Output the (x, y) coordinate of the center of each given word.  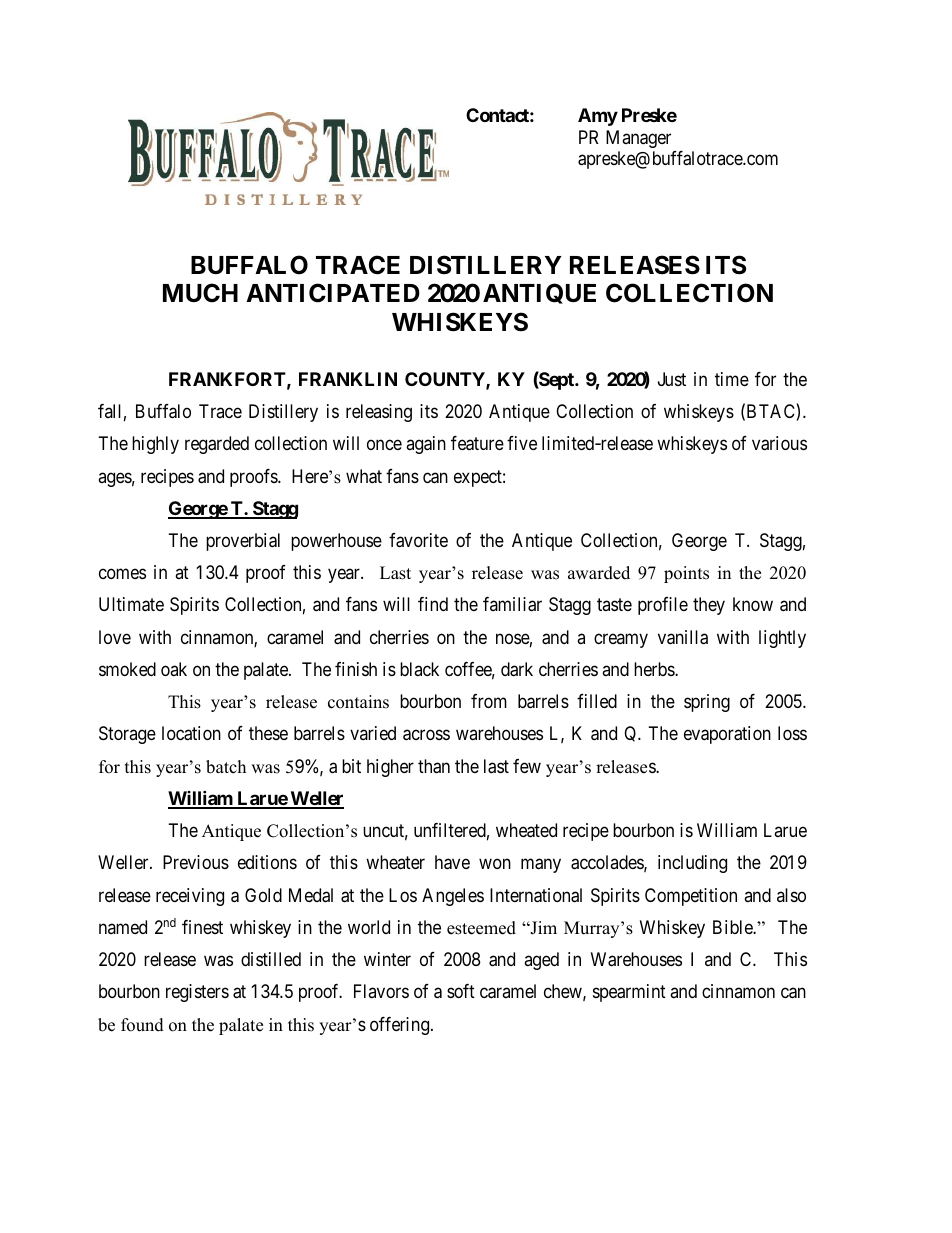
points (686, 574)
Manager (638, 139)
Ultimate (131, 604)
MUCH (200, 293)
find (433, 604)
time (732, 379)
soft (461, 991)
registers (197, 993)
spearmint (629, 993)
